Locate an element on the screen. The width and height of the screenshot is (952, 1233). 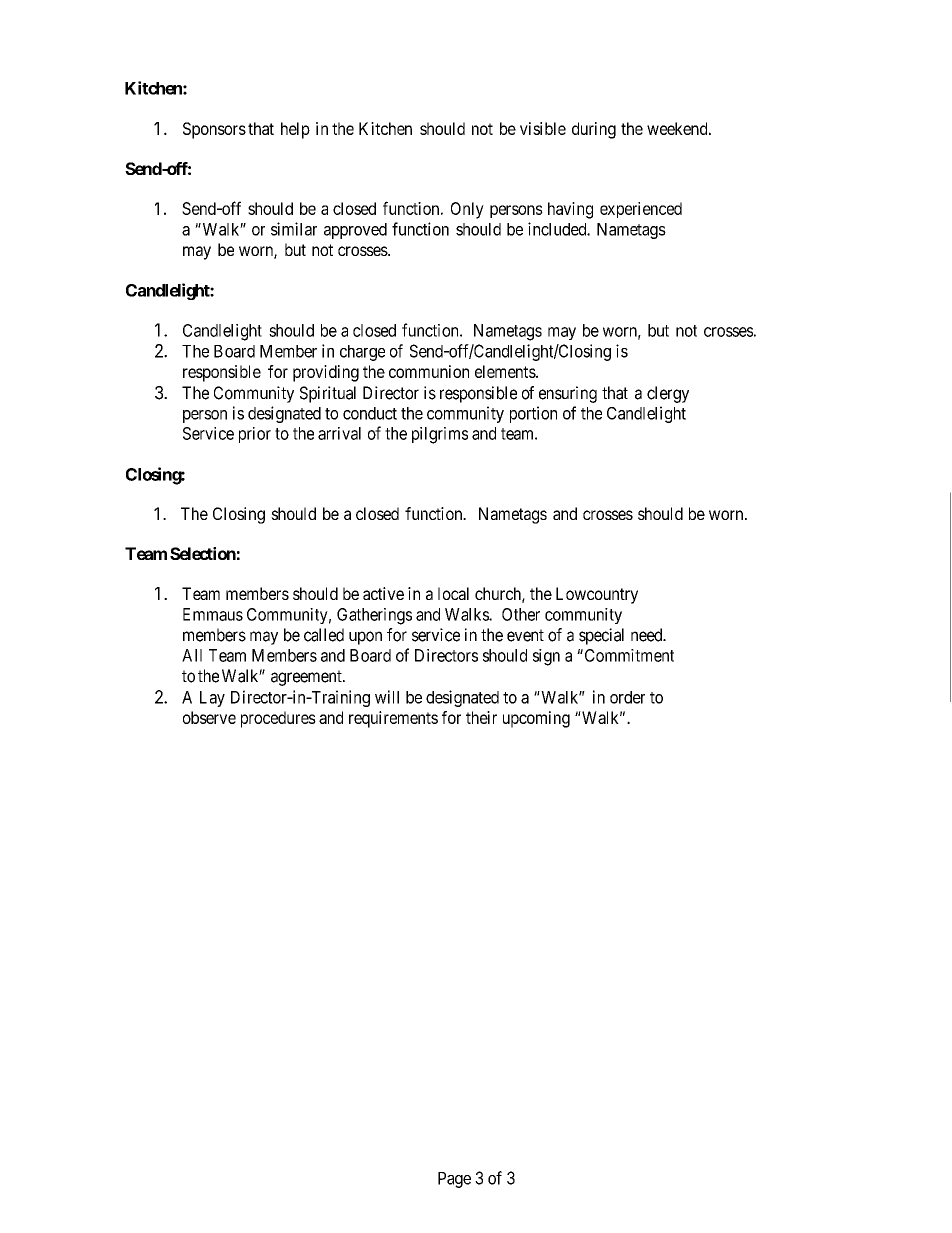
pilgrims is located at coordinates (440, 435).
